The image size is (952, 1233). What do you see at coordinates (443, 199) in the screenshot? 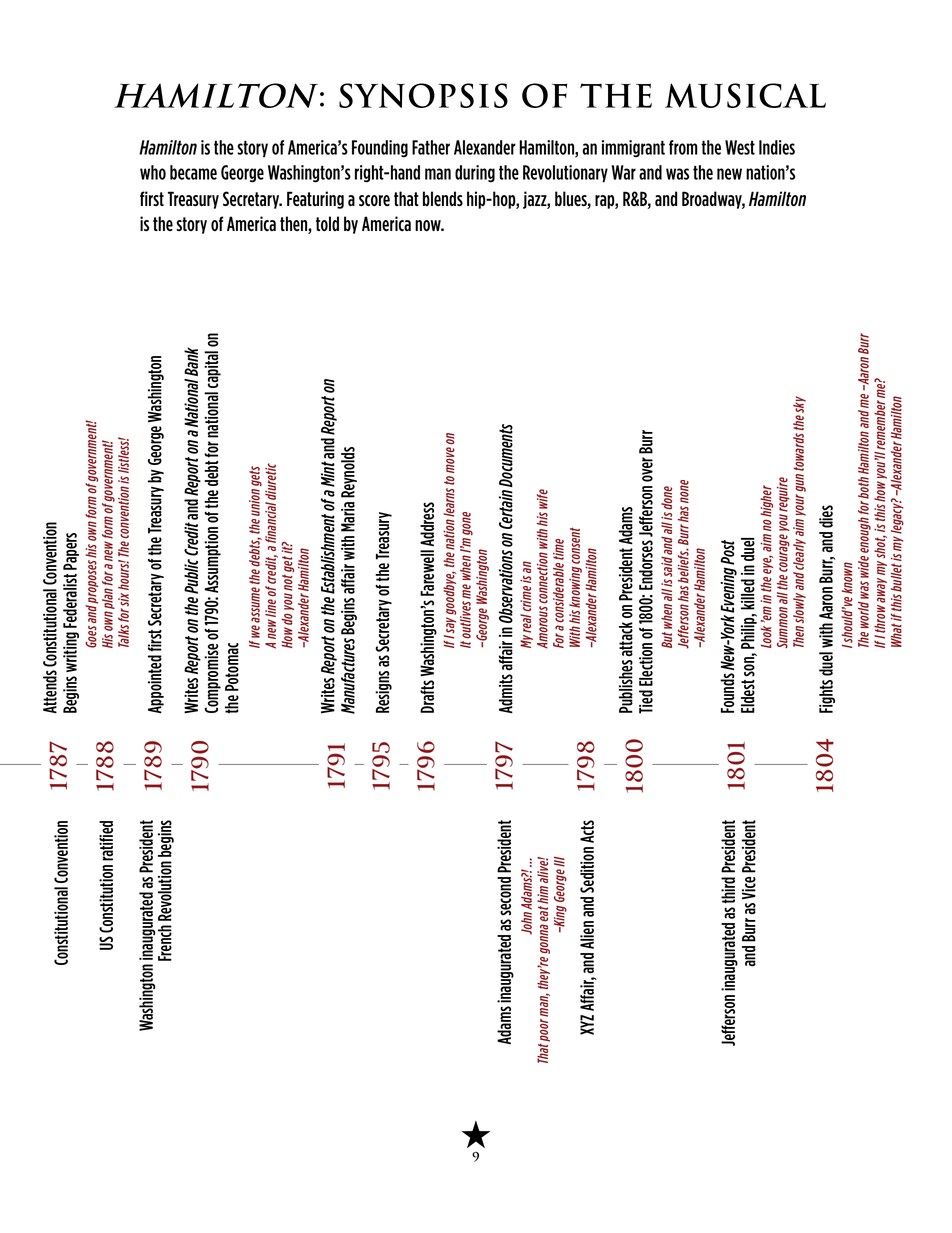
I see `blends` at bounding box center [443, 199].
